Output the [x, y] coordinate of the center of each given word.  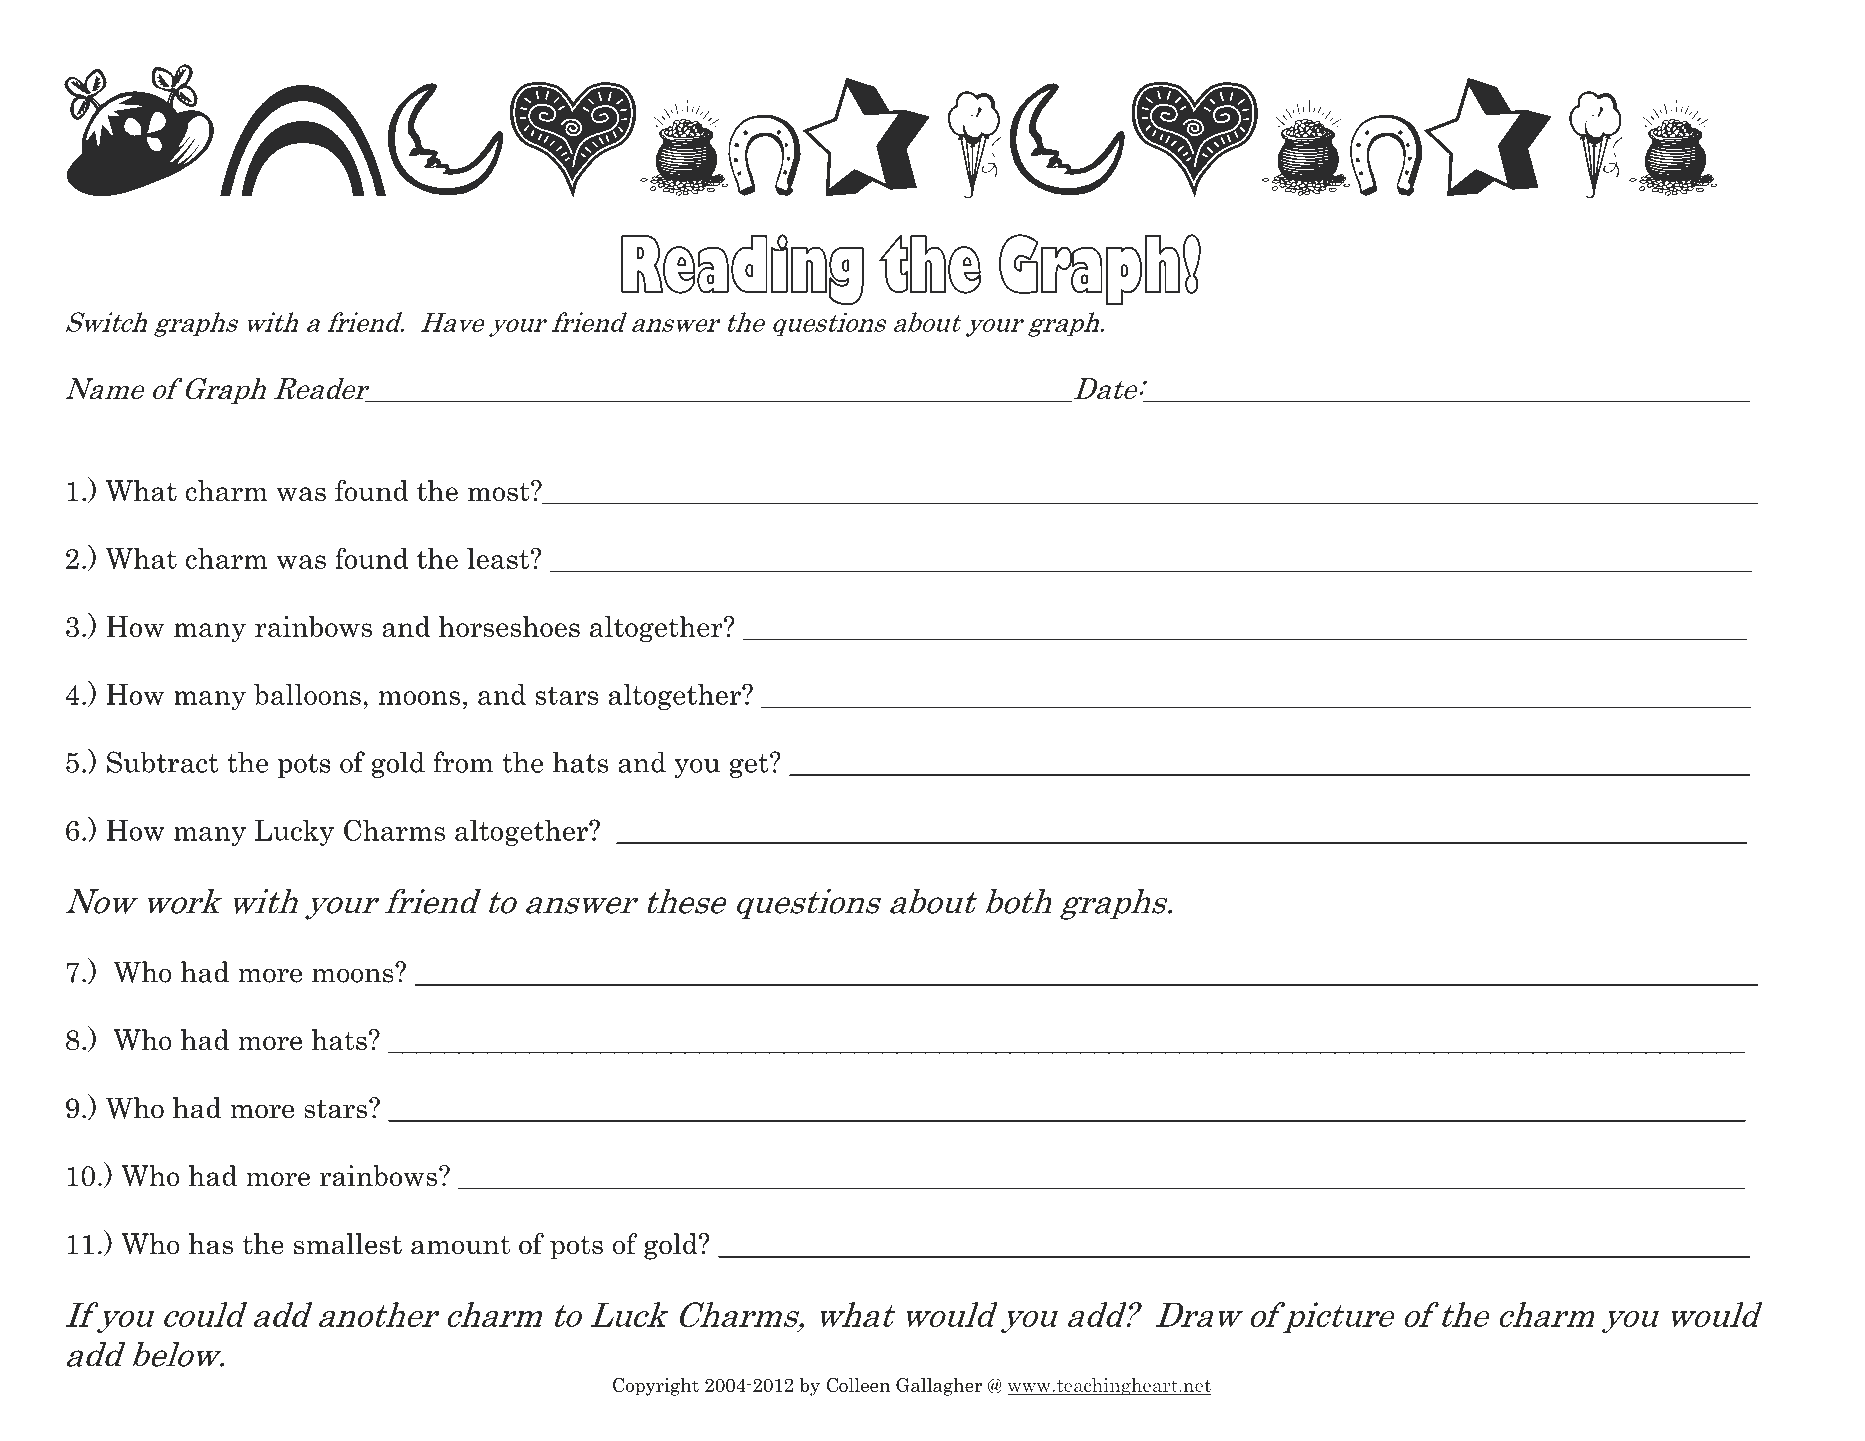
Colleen [859, 1385]
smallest [348, 1244]
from [463, 762]
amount [460, 1245]
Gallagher [939, 1387]
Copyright [656, 1387]
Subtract [162, 762]
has [211, 1244]
